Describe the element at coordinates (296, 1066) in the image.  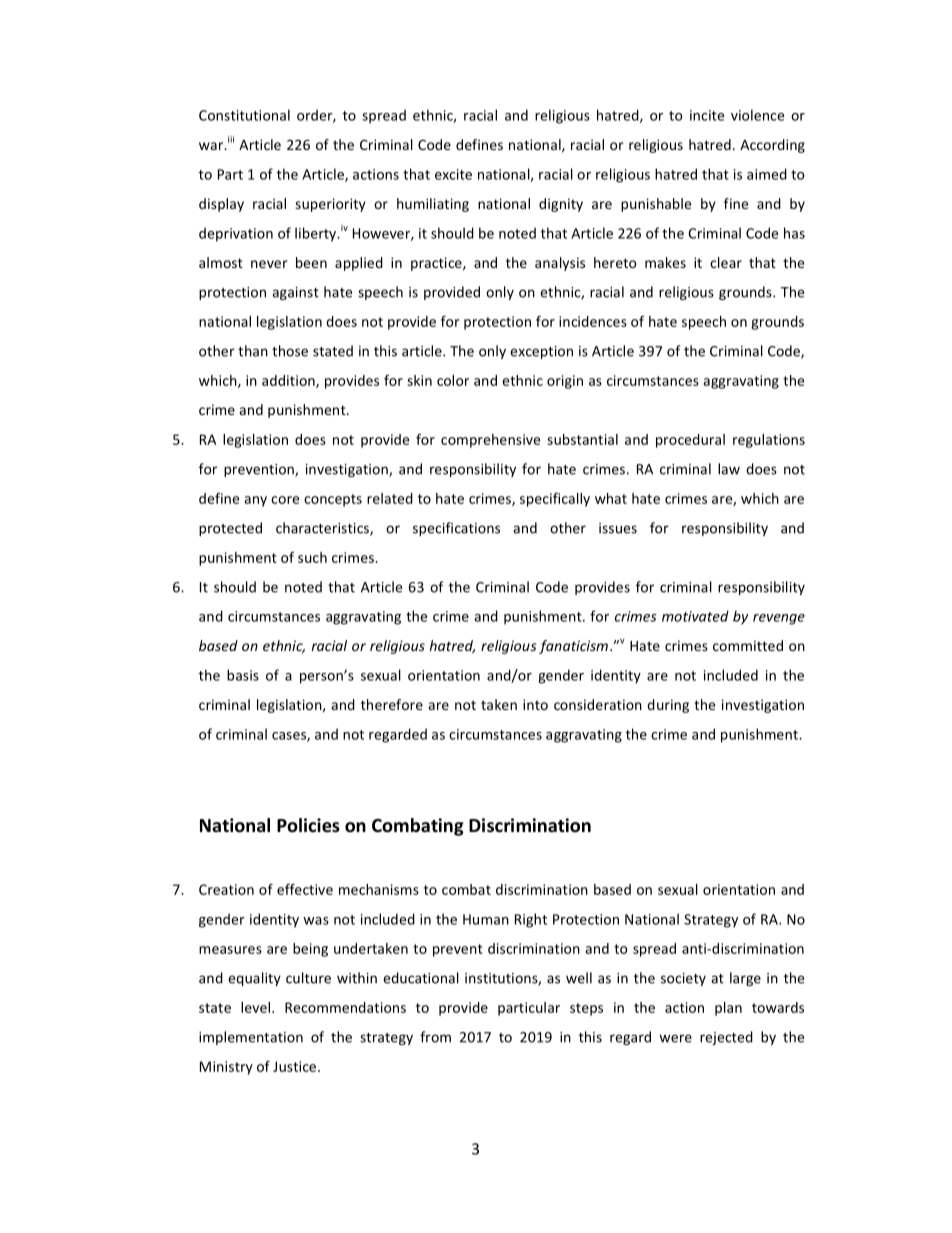
I see `Justice` at that location.
